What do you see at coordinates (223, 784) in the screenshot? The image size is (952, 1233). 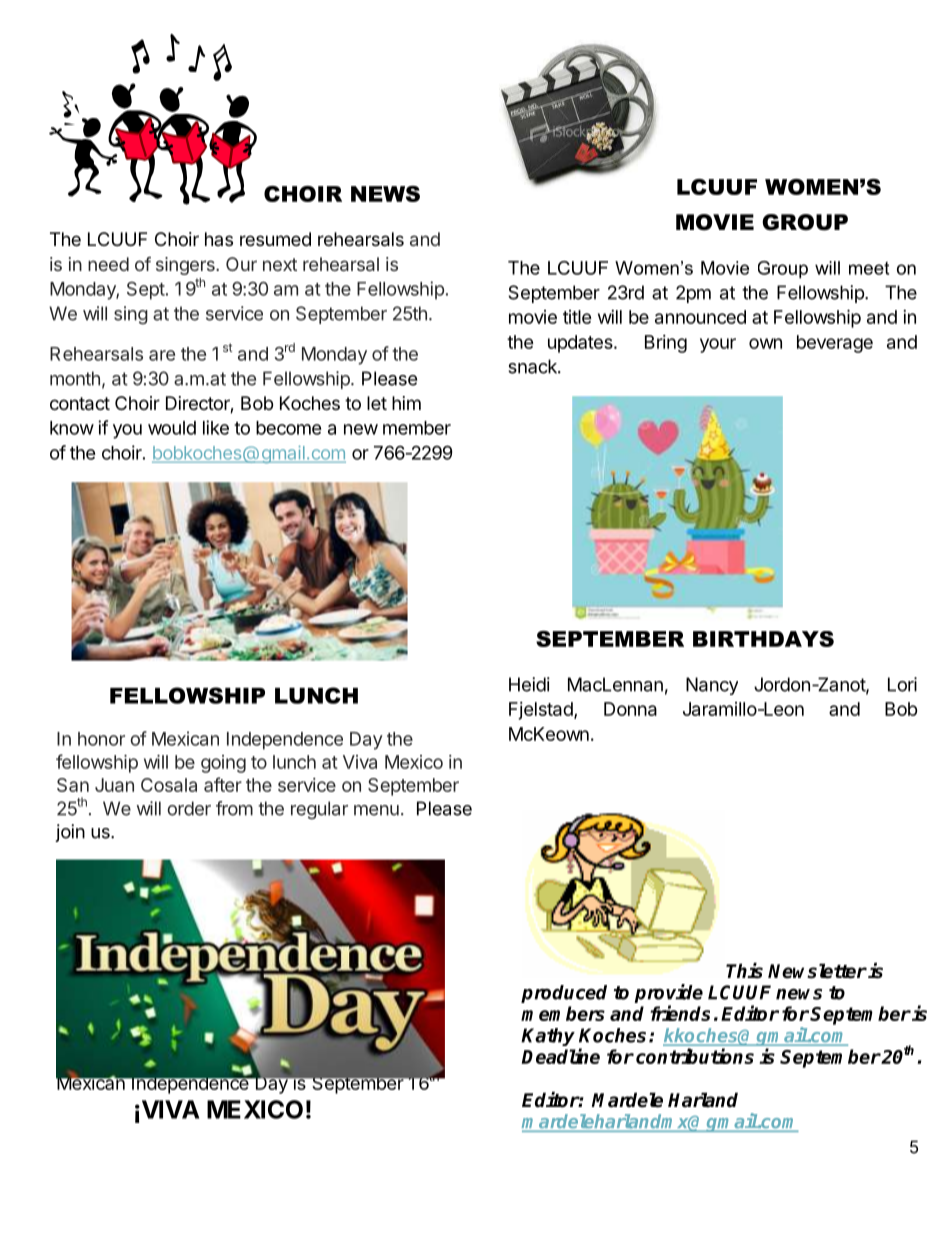 I see `after` at bounding box center [223, 784].
